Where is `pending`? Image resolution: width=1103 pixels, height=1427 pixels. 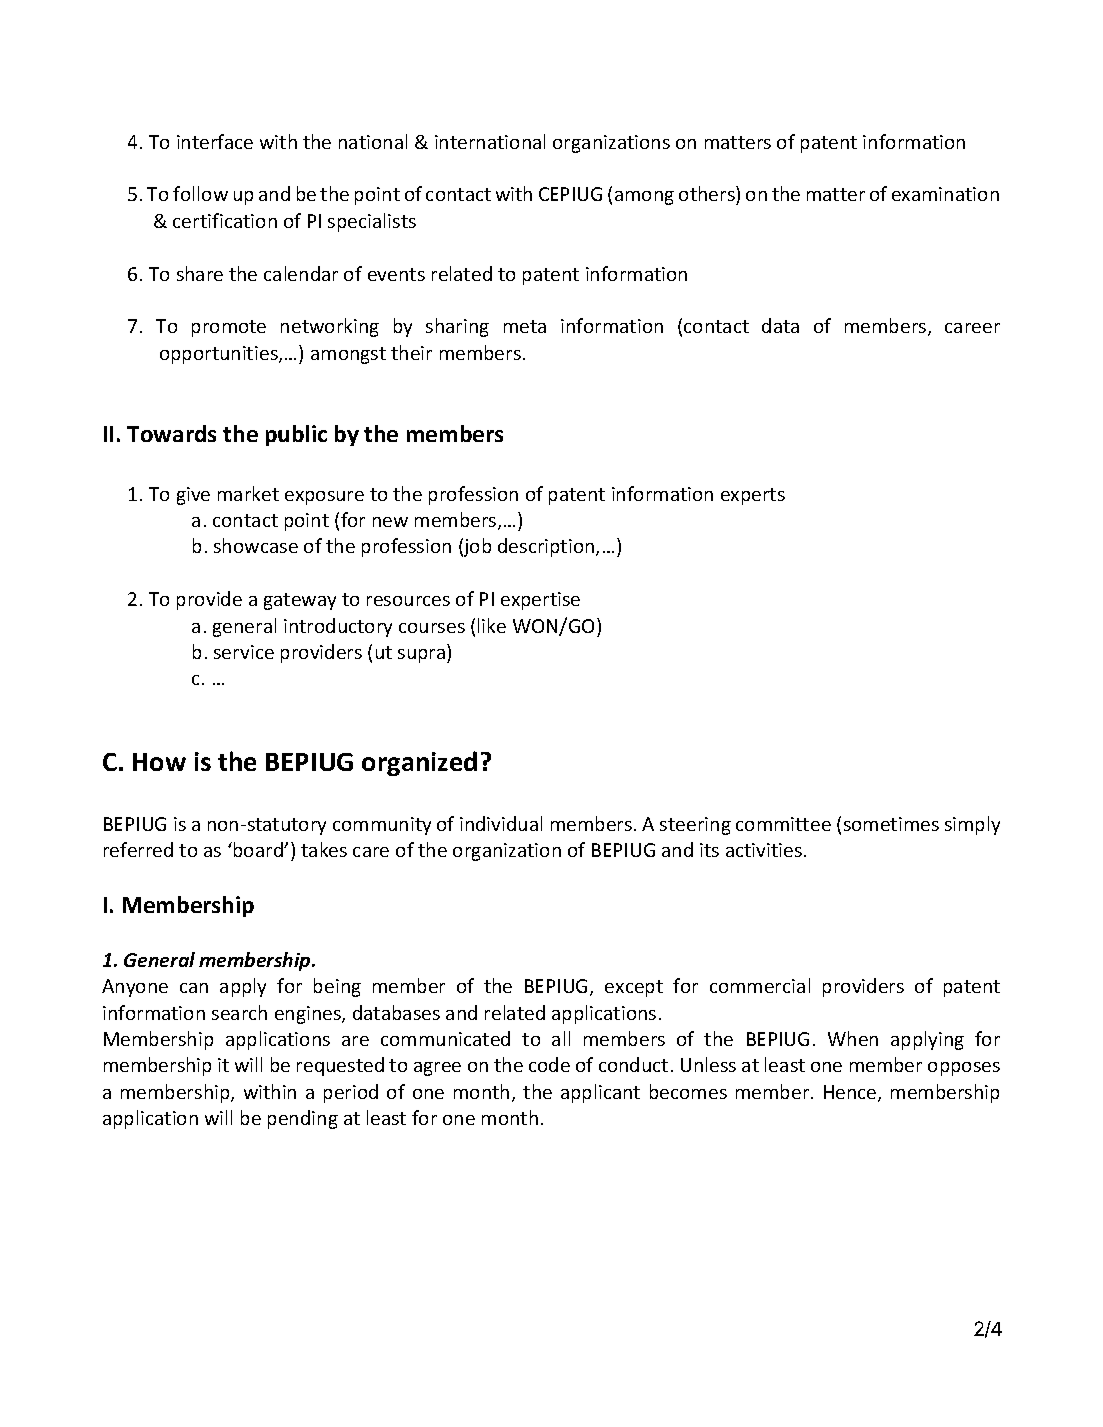
pending is located at coordinates (303, 1119).
